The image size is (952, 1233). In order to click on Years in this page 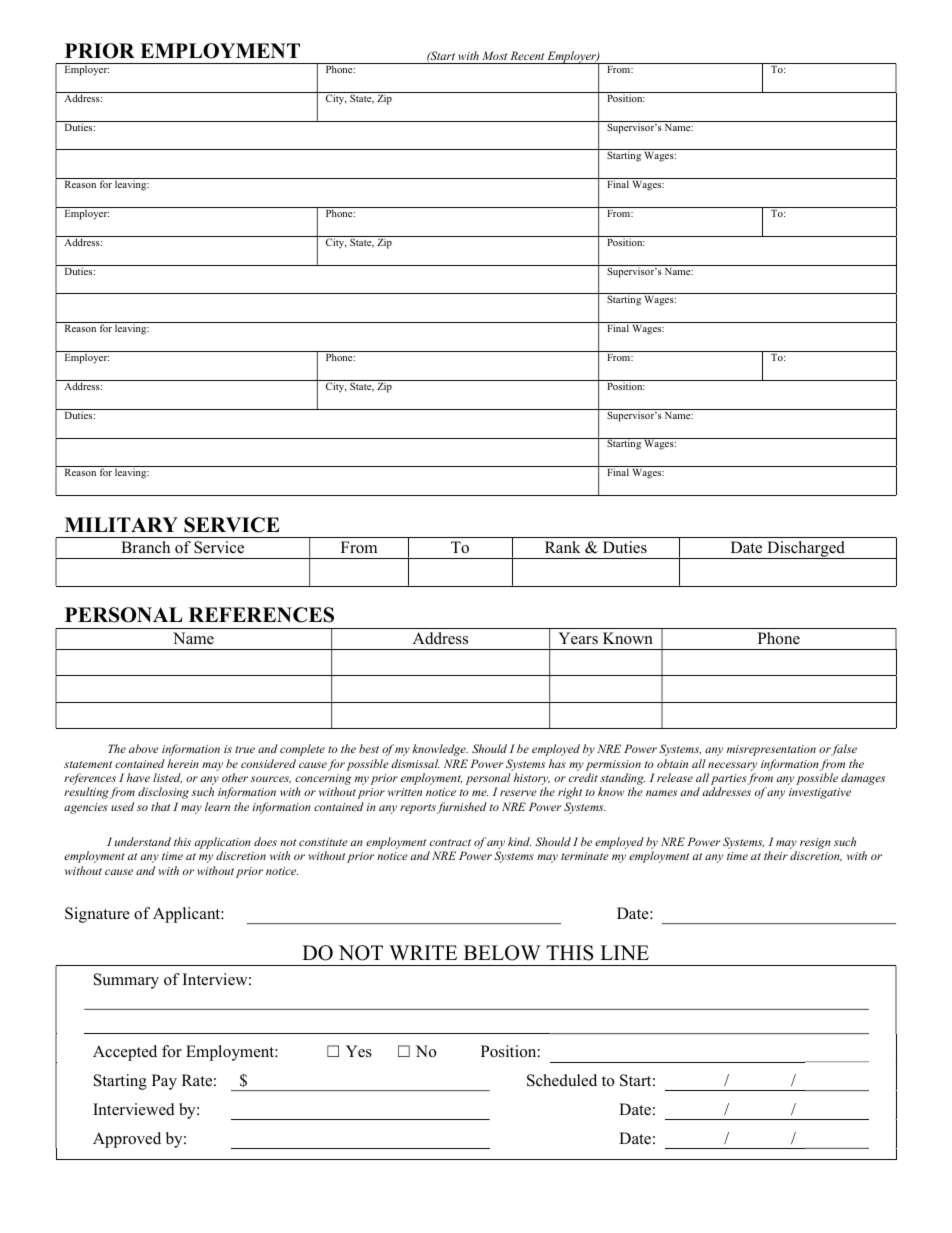, I will do `click(578, 638)`.
